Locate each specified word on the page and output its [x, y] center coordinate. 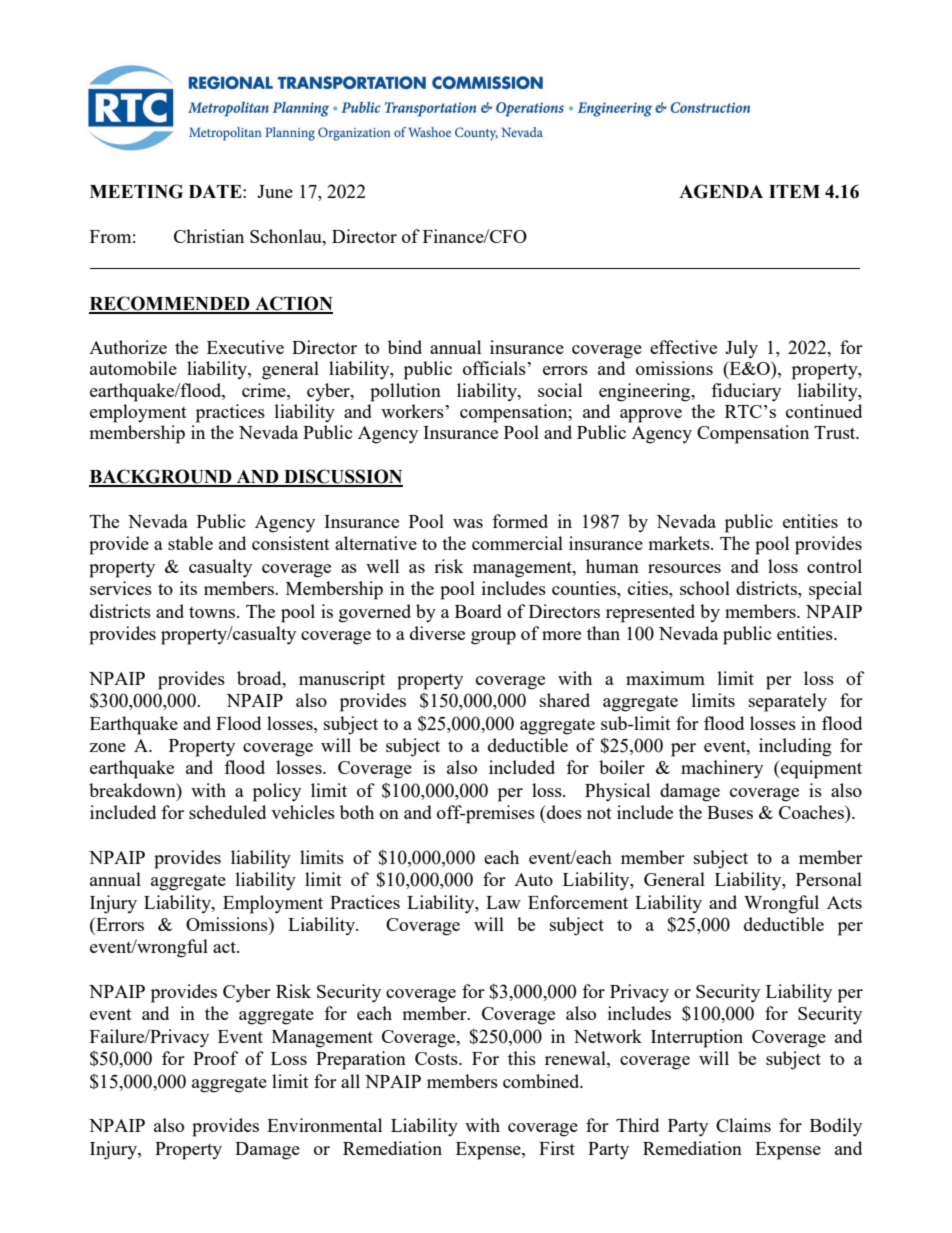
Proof [215, 1058]
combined [542, 1081]
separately [788, 702]
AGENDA [721, 191]
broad [260, 678]
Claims [743, 1125]
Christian [209, 236]
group [493, 638]
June [275, 191]
